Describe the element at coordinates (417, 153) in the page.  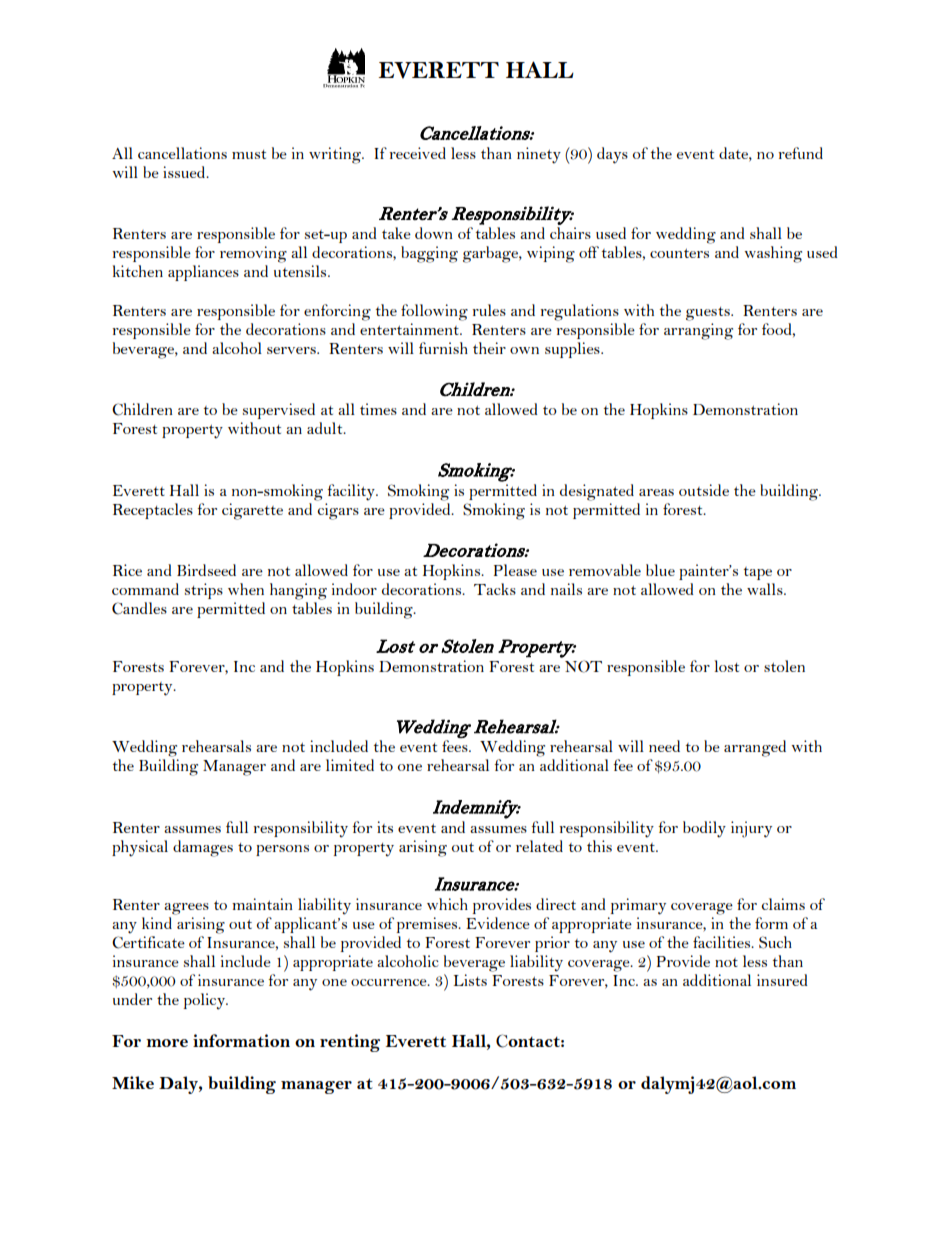
I see `received` at that location.
